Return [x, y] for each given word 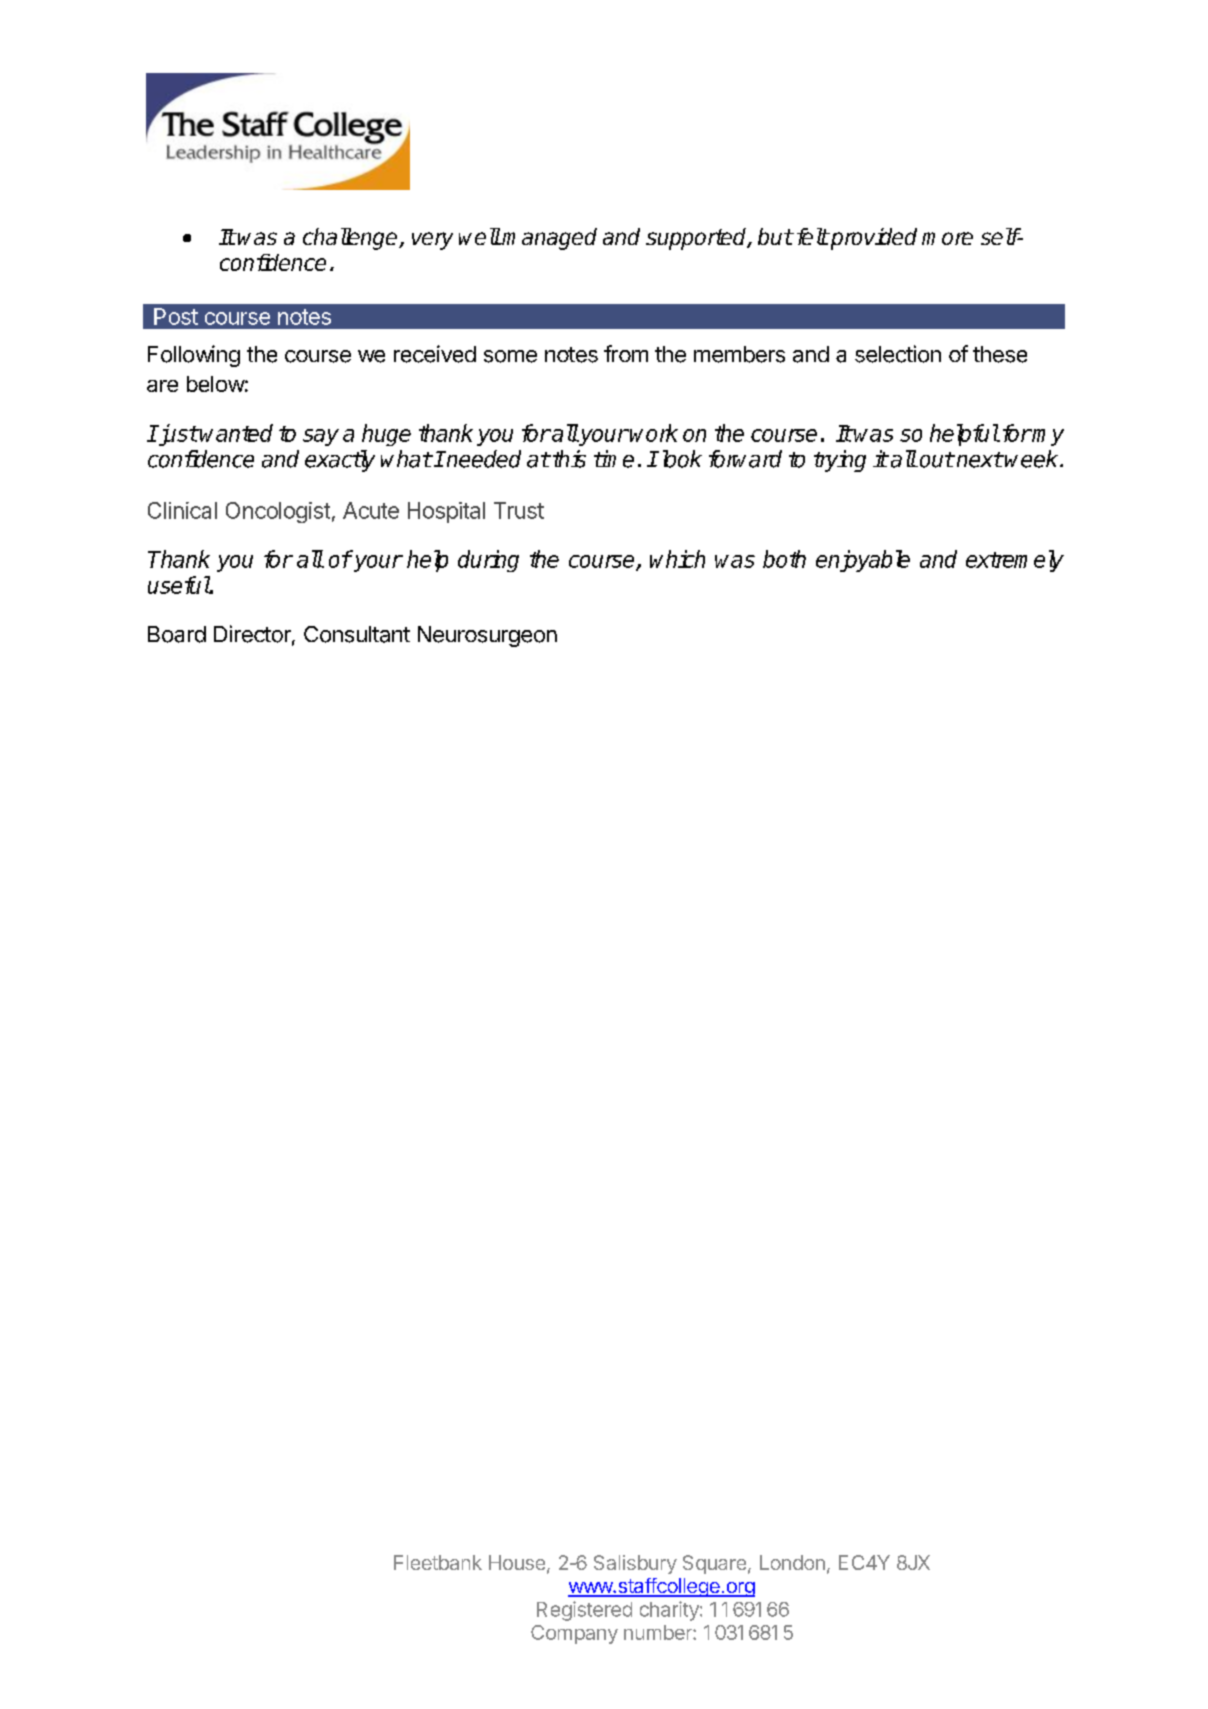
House [517, 1562]
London [792, 1562]
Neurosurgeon [487, 636]
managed [549, 239]
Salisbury [635, 1564]
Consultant [357, 634]
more [947, 238]
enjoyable [863, 561]
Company [574, 1634]
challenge [351, 239]
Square [714, 1564]
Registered [584, 1611]
